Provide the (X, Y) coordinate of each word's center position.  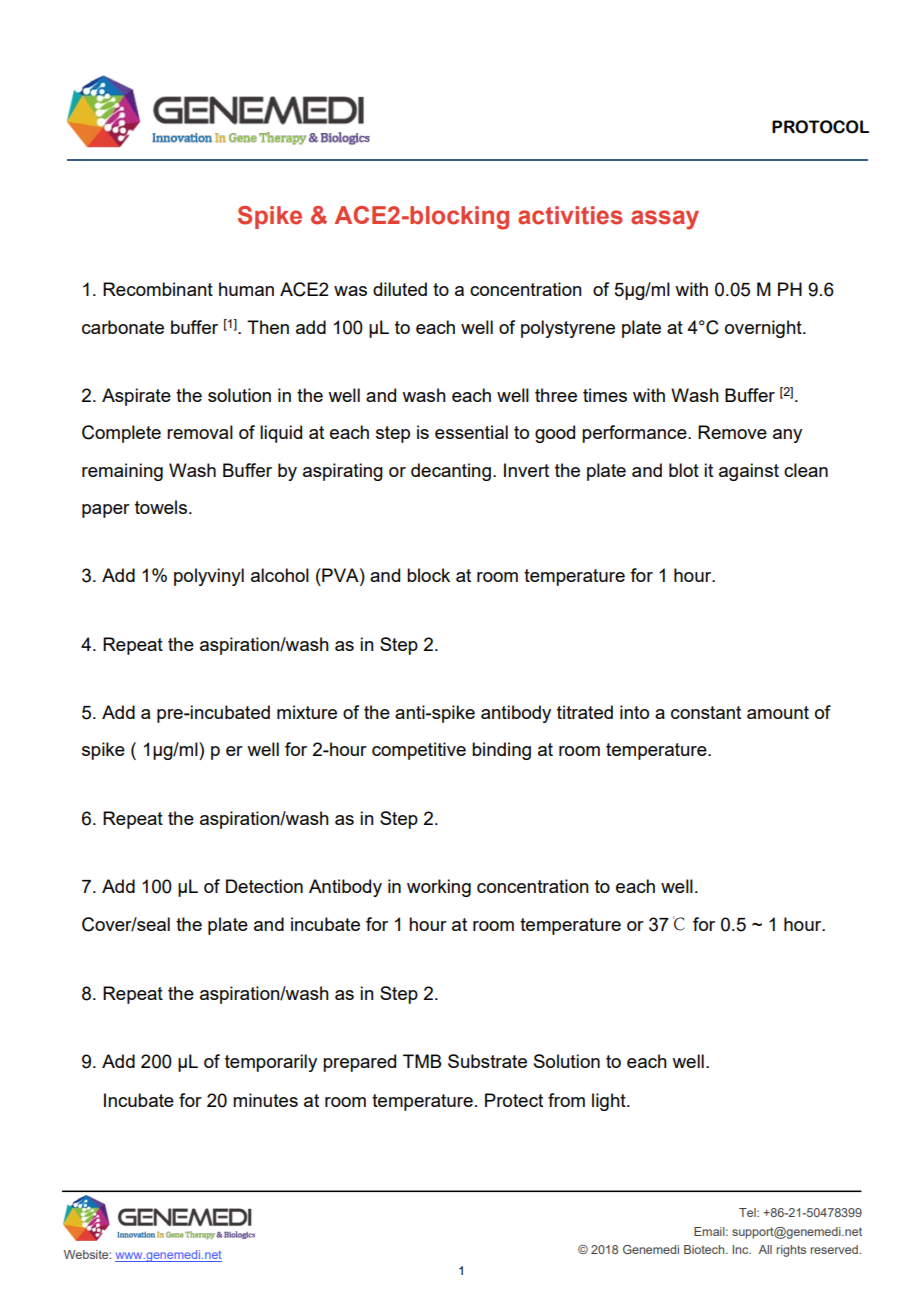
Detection (264, 886)
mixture (307, 712)
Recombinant (158, 289)
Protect (514, 1100)
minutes (265, 1100)
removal (200, 432)
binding (501, 751)
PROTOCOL (820, 127)
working (439, 888)
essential (471, 432)
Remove (732, 432)
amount (778, 712)
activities (570, 215)
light (610, 1102)
